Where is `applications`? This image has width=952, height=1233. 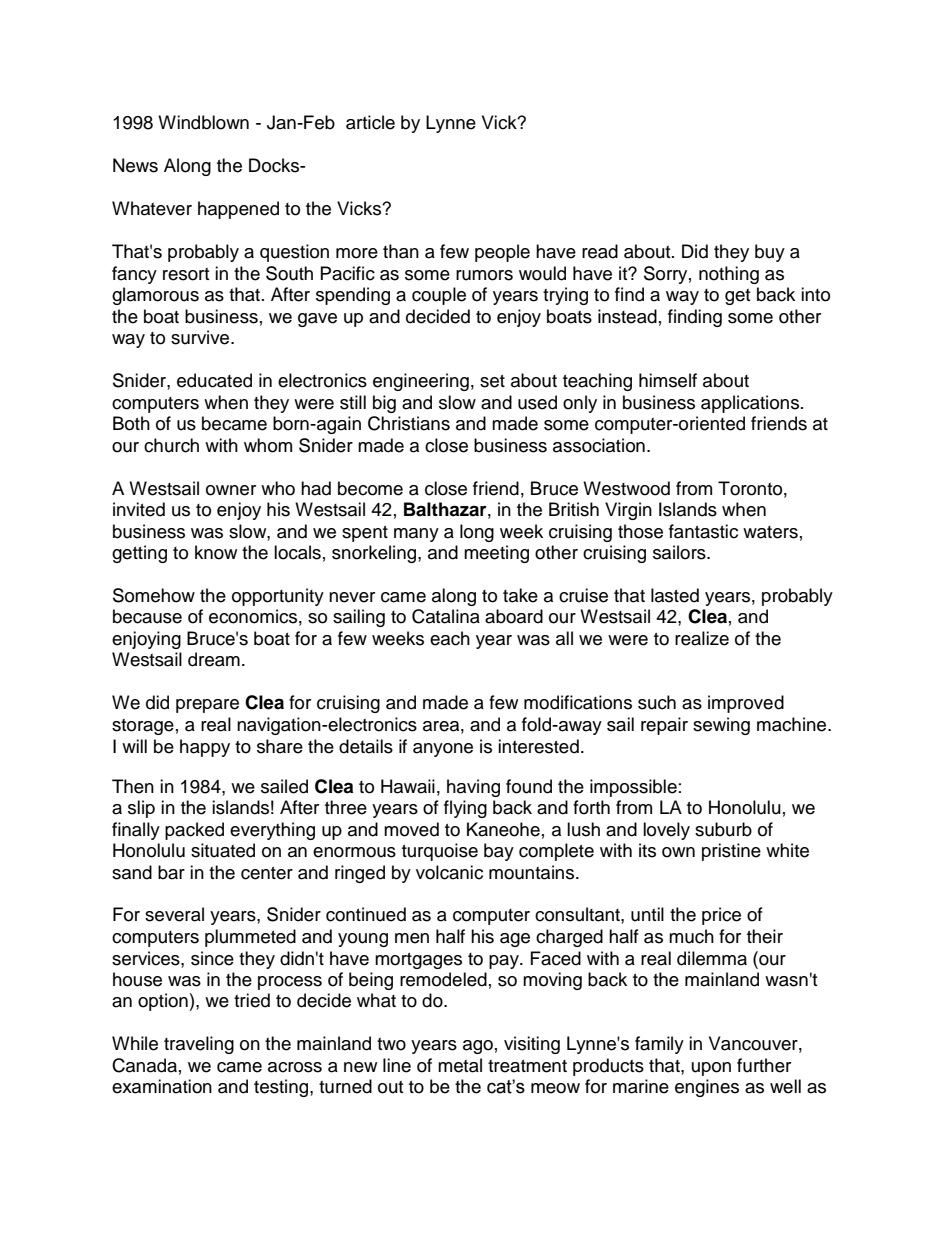 applications is located at coordinates (750, 404).
